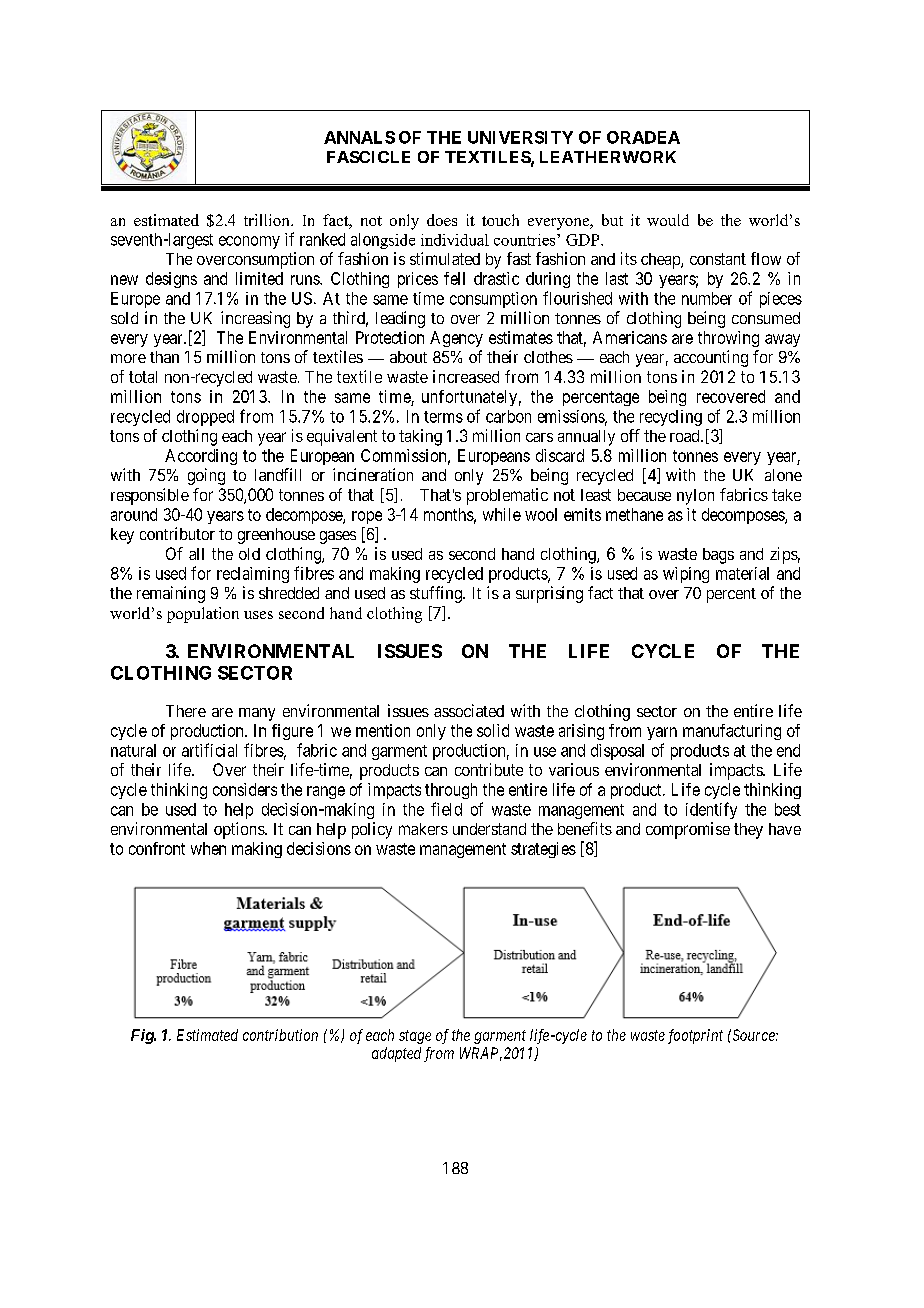 The width and height of the screenshot is (924, 1308). What do you see at coordinates (415, 1037) in the screenshot?
I see `stage` at bounding box center [415, 1037].
